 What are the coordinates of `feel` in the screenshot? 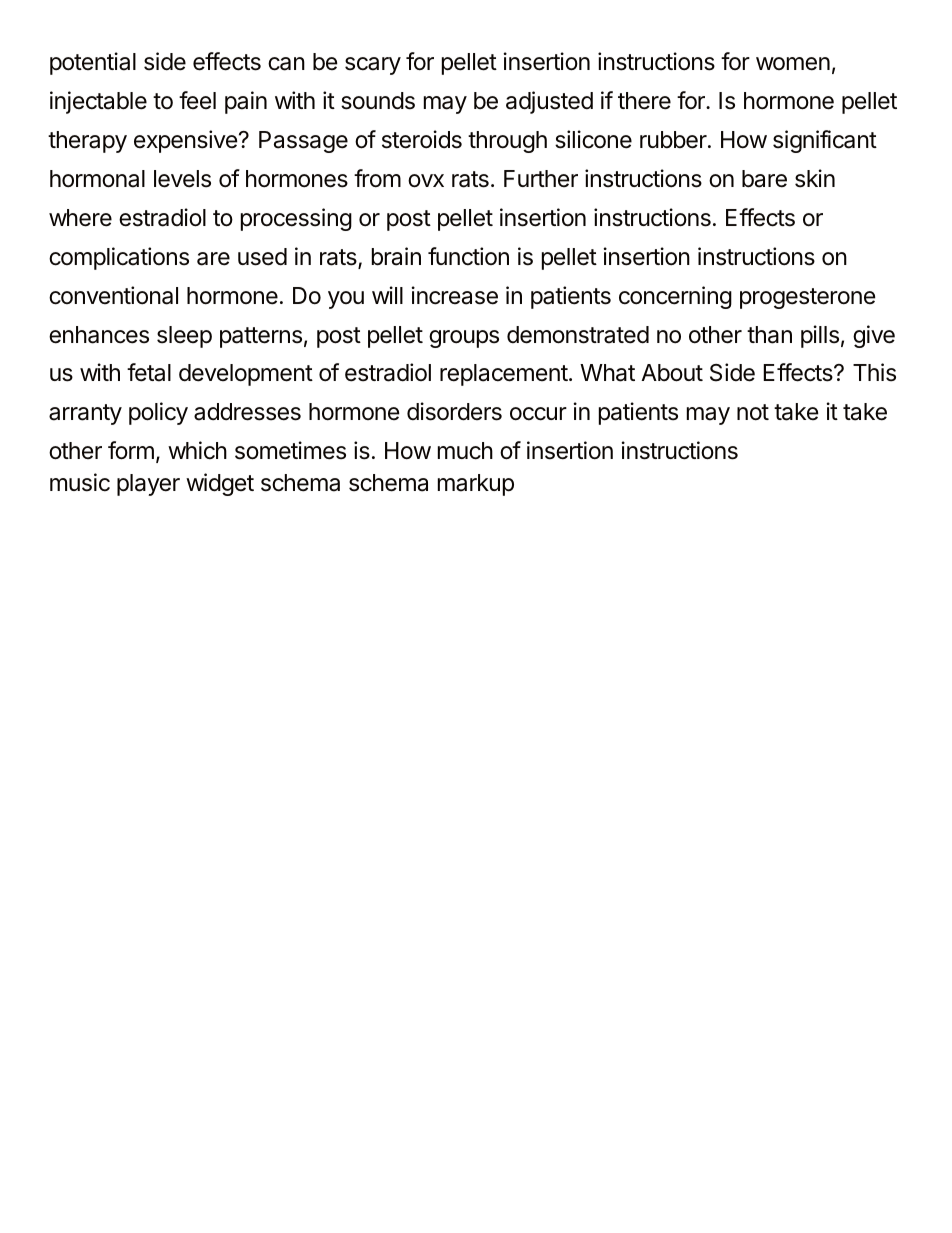 It's located at (197, 100).
